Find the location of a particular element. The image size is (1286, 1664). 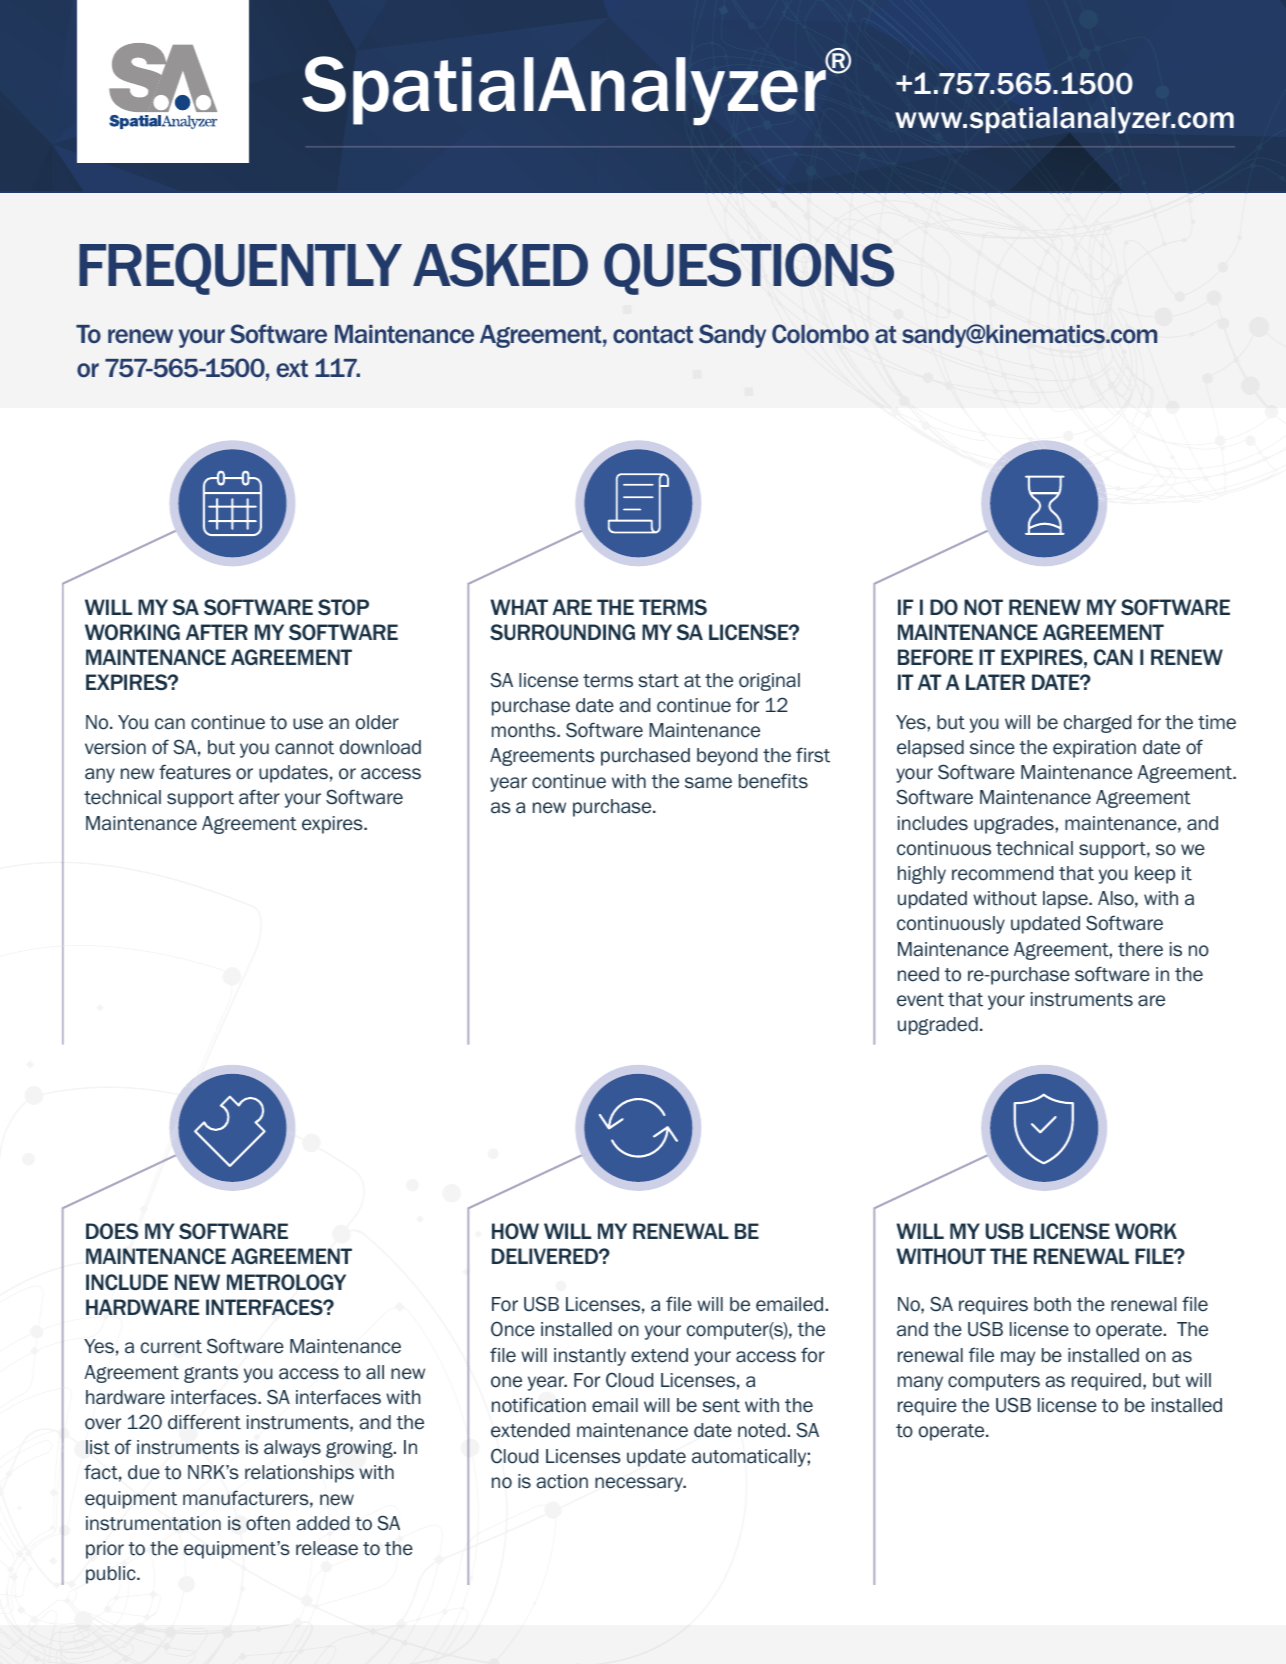

contact is located at coordinates (653, 335).
